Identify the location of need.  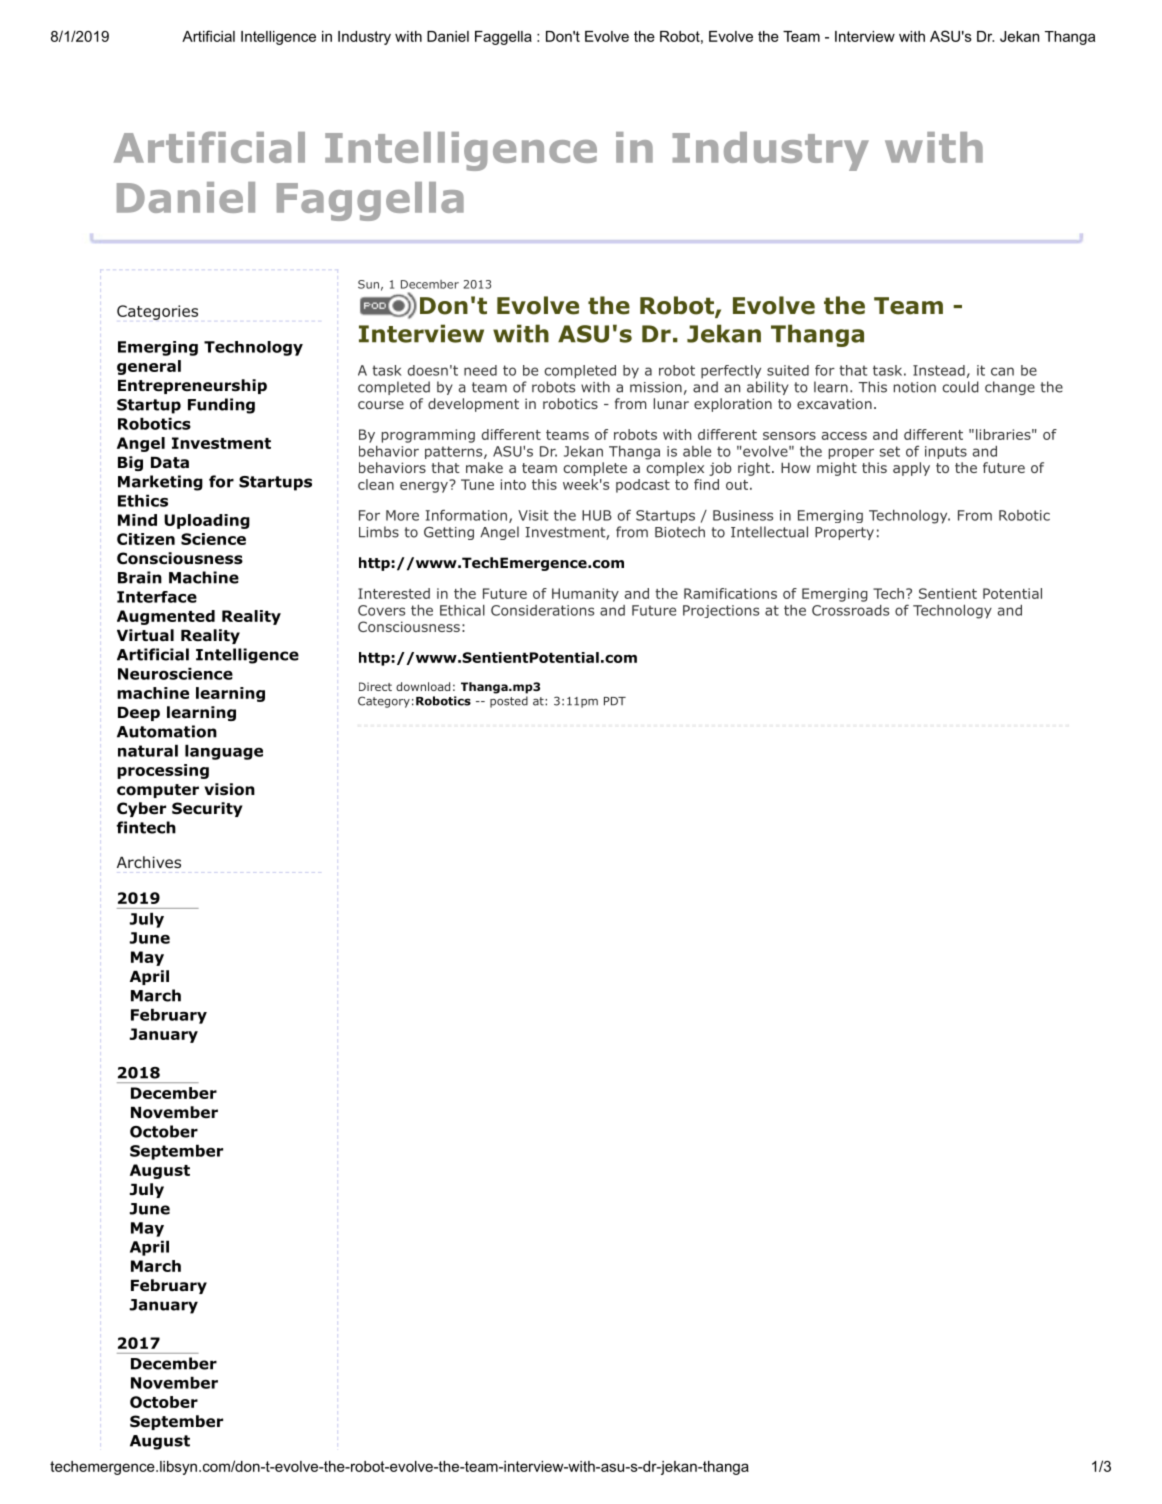
(480, 370).
